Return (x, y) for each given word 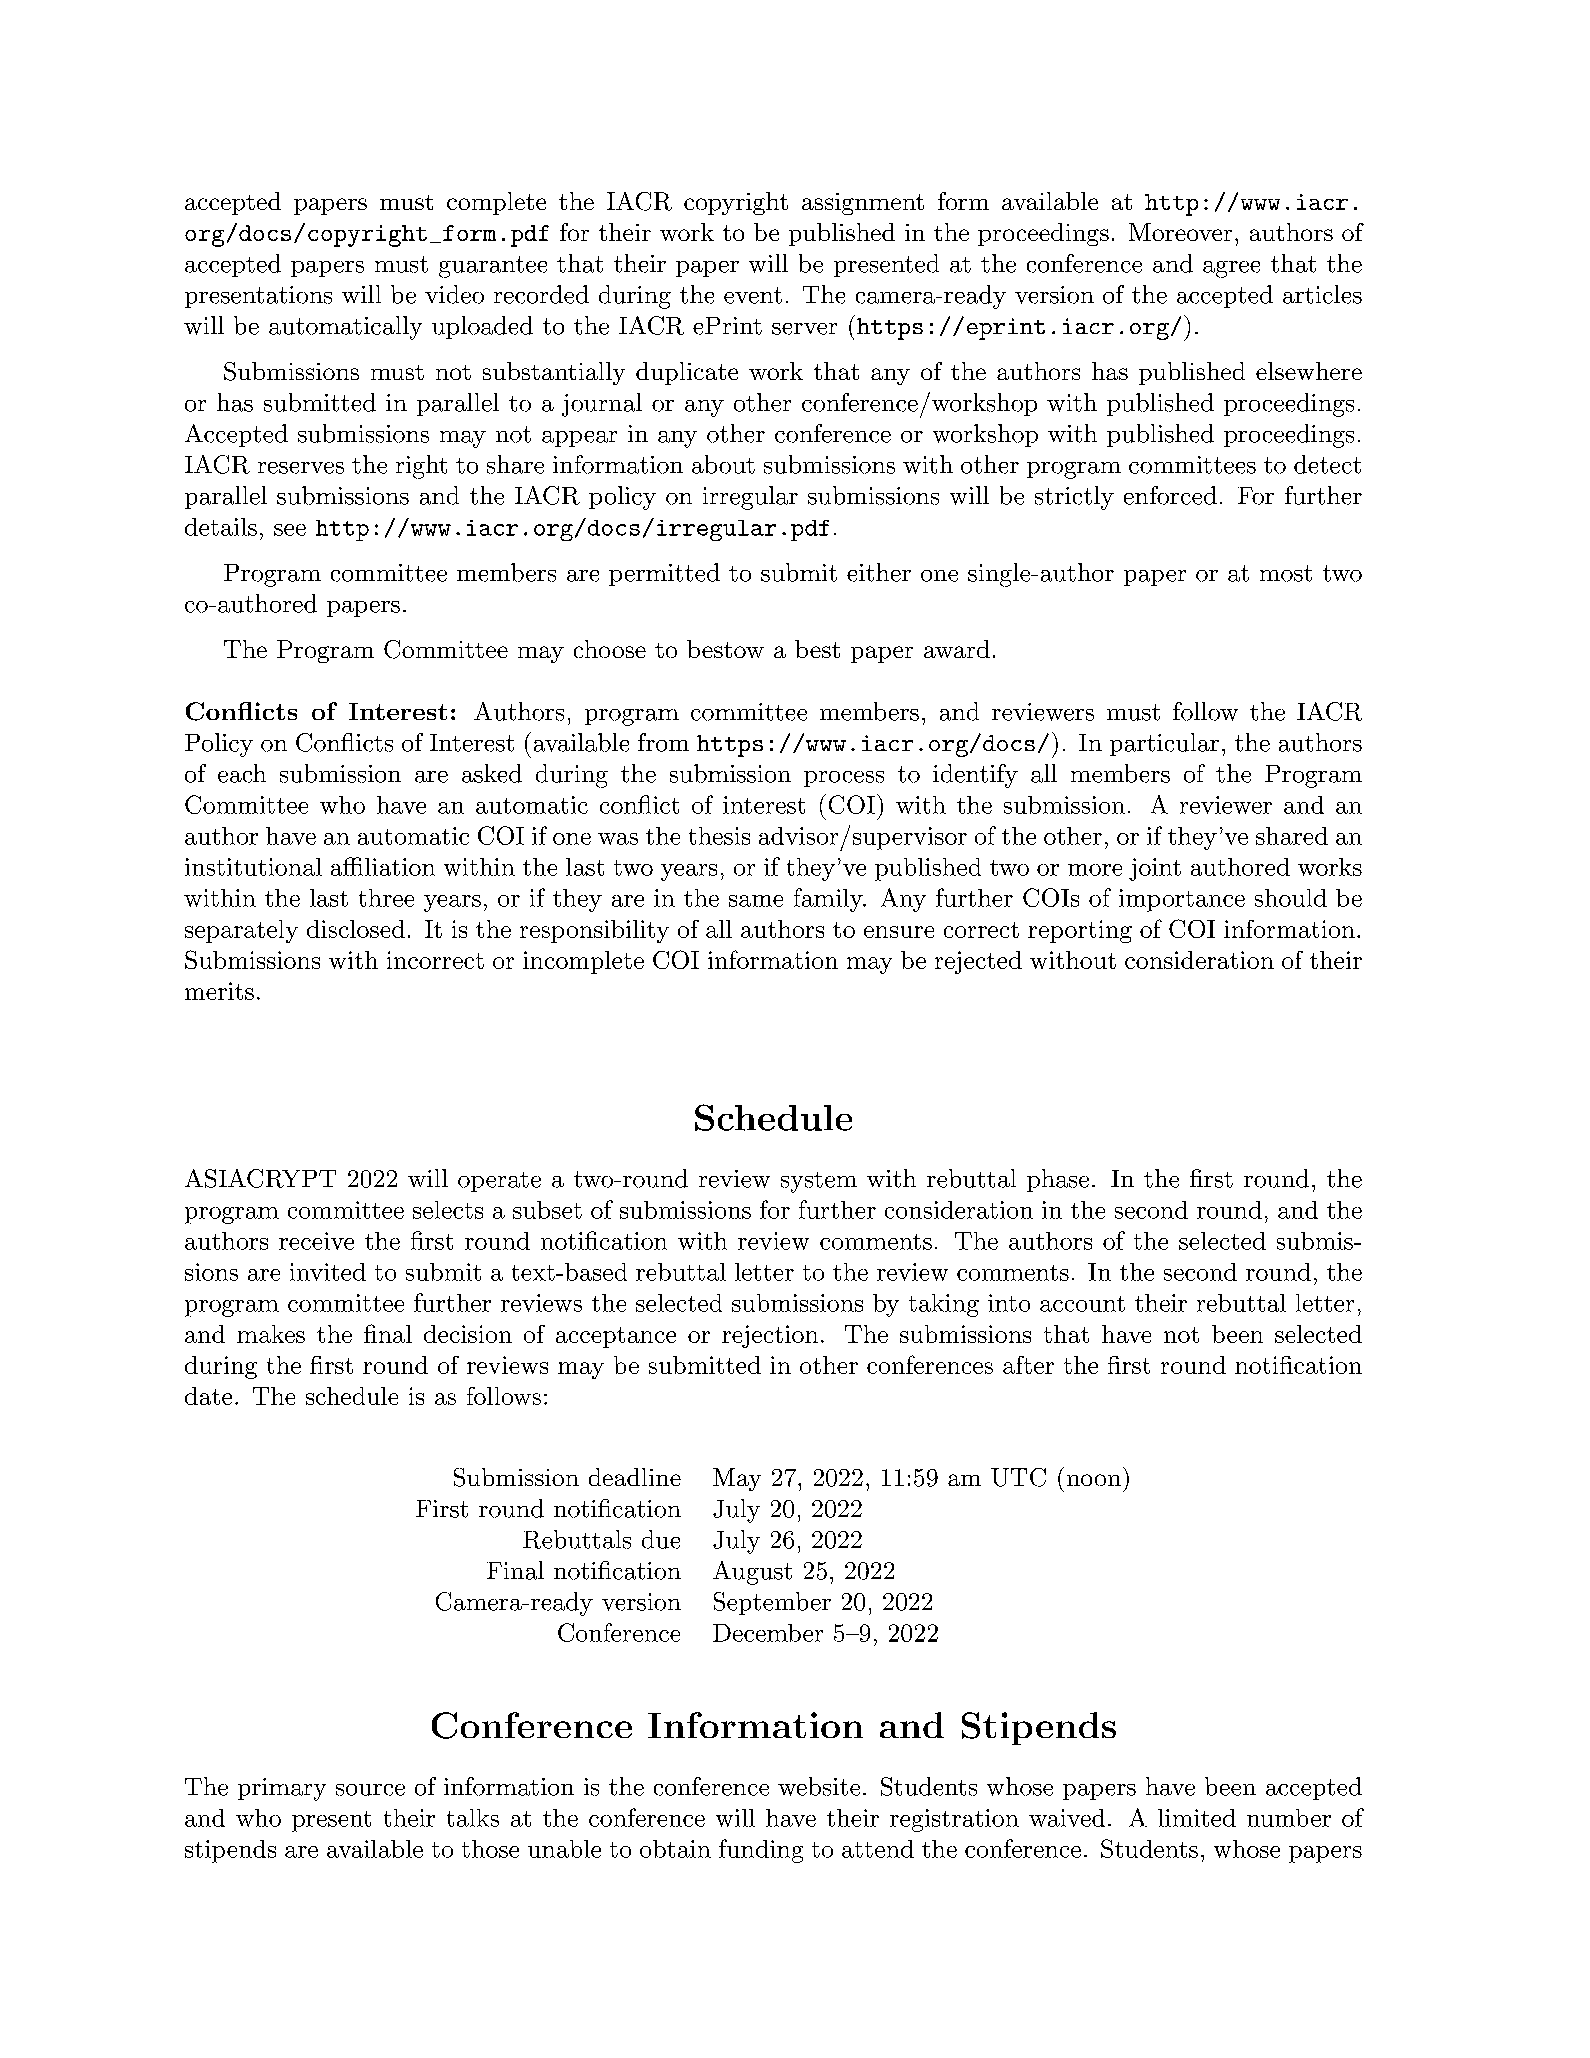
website (819, 1786)
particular (1164, 744)
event (753, 295)
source (370, 1790)
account (1082, 1304)
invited (328, 1272)
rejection (770, 1336)
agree (1231, 269)
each (242, 773)
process (844, 779)
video (454, 294)
